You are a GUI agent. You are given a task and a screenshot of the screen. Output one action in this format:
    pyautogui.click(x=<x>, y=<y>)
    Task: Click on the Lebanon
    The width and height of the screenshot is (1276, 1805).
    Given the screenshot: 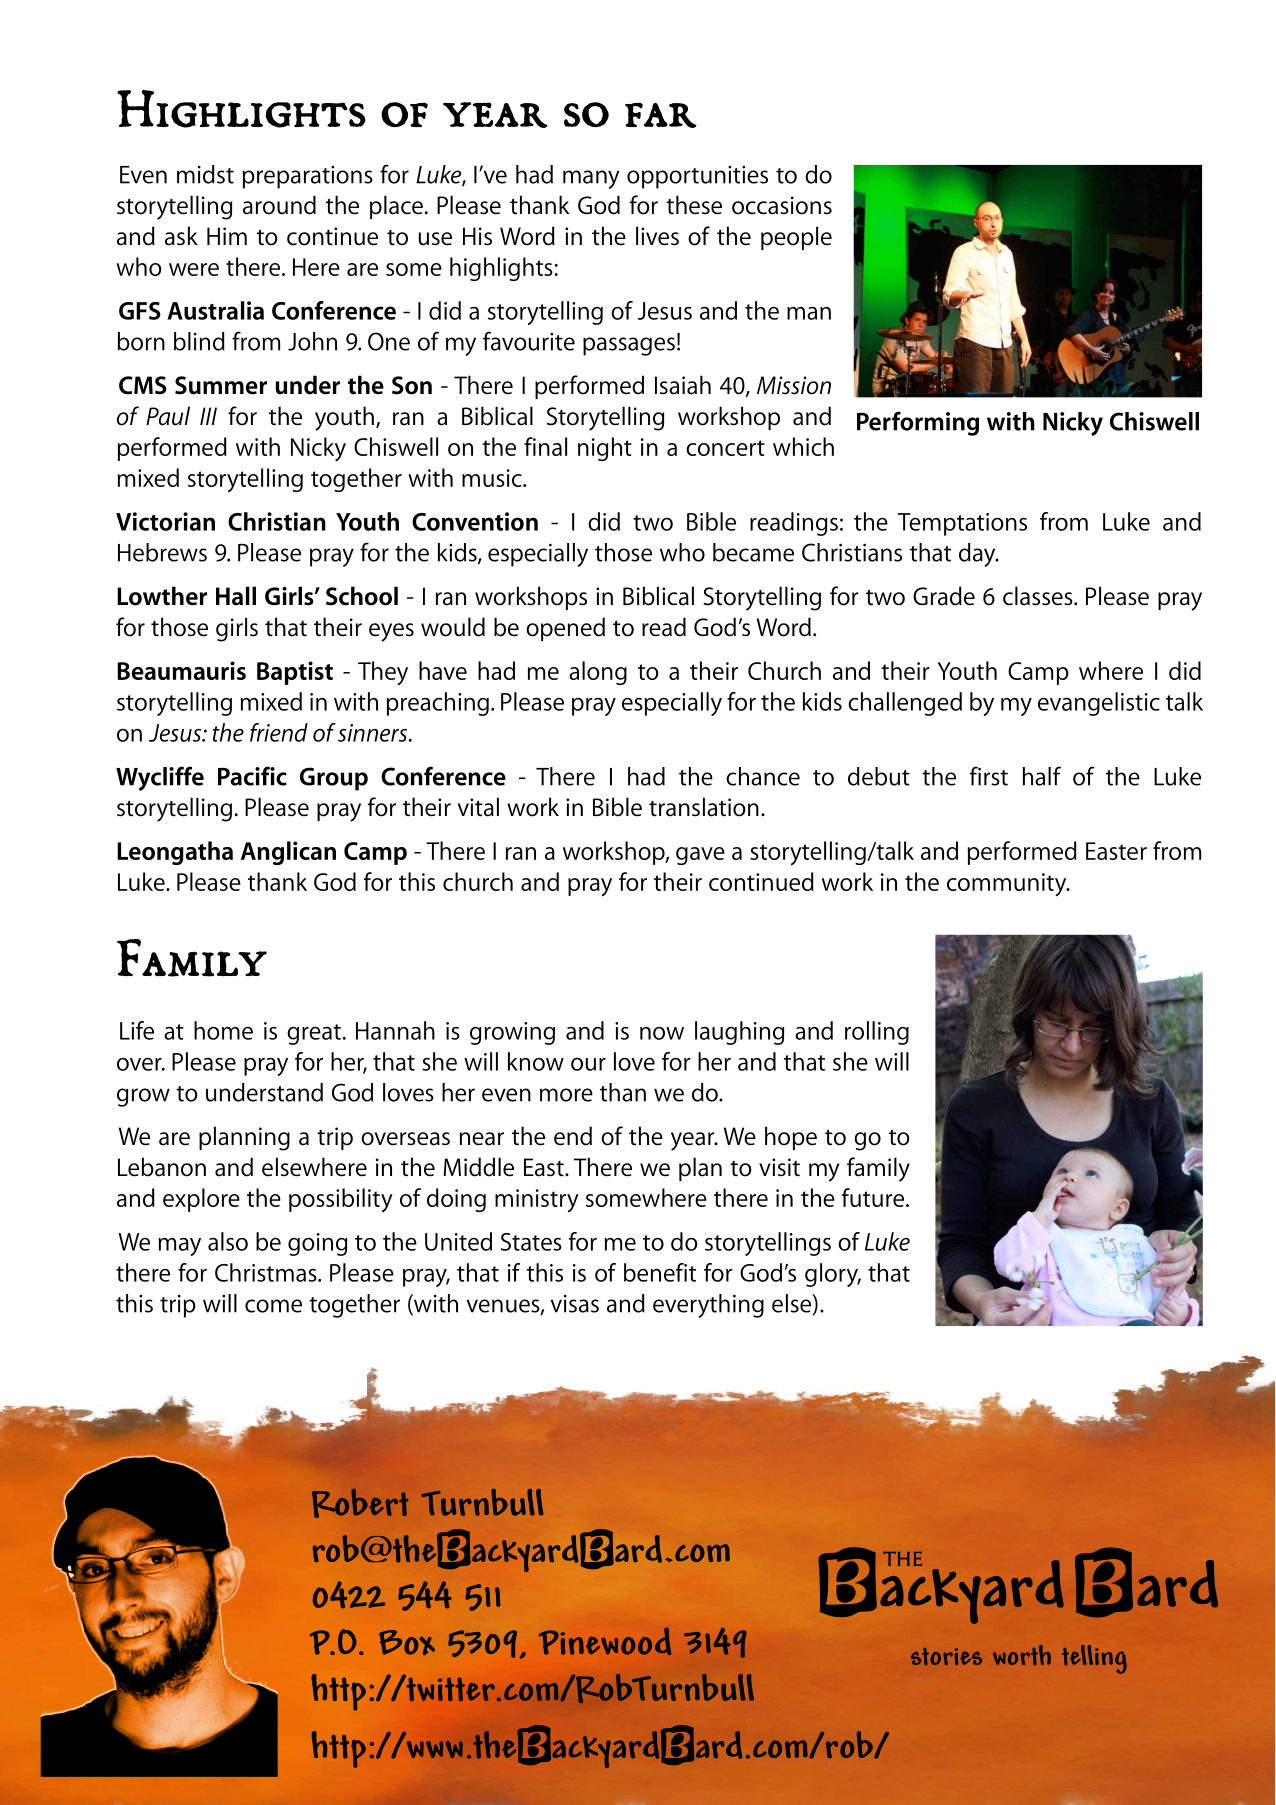 What is the action you would take?
    pyautogui.click(x=162, y=1167)
